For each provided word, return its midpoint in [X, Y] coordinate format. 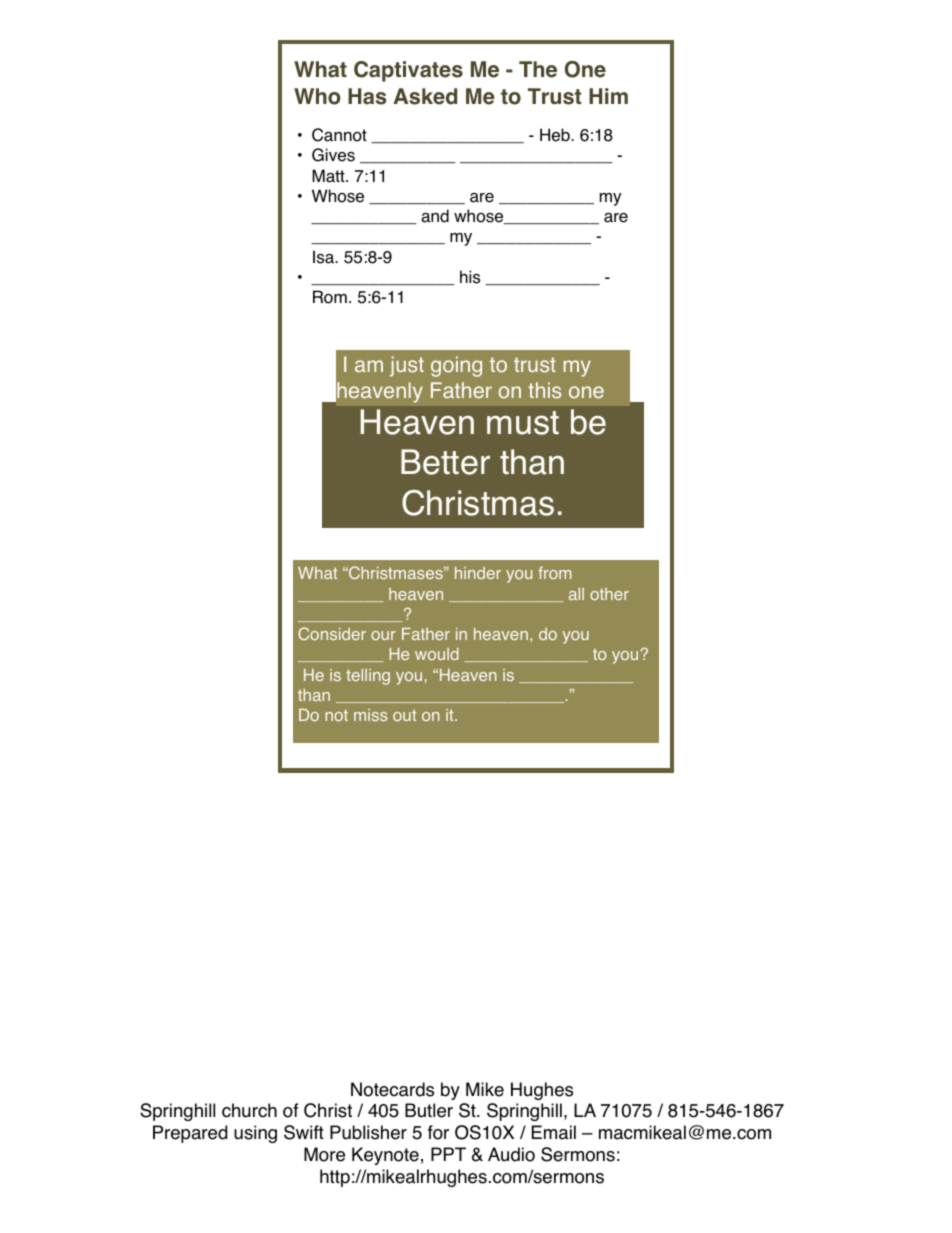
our [383, 635]
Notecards [392, 1089]
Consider [332, 633]
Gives [333, 155]
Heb [556, 135]
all [576, 594]
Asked [425, 96]
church [249, 1110]
